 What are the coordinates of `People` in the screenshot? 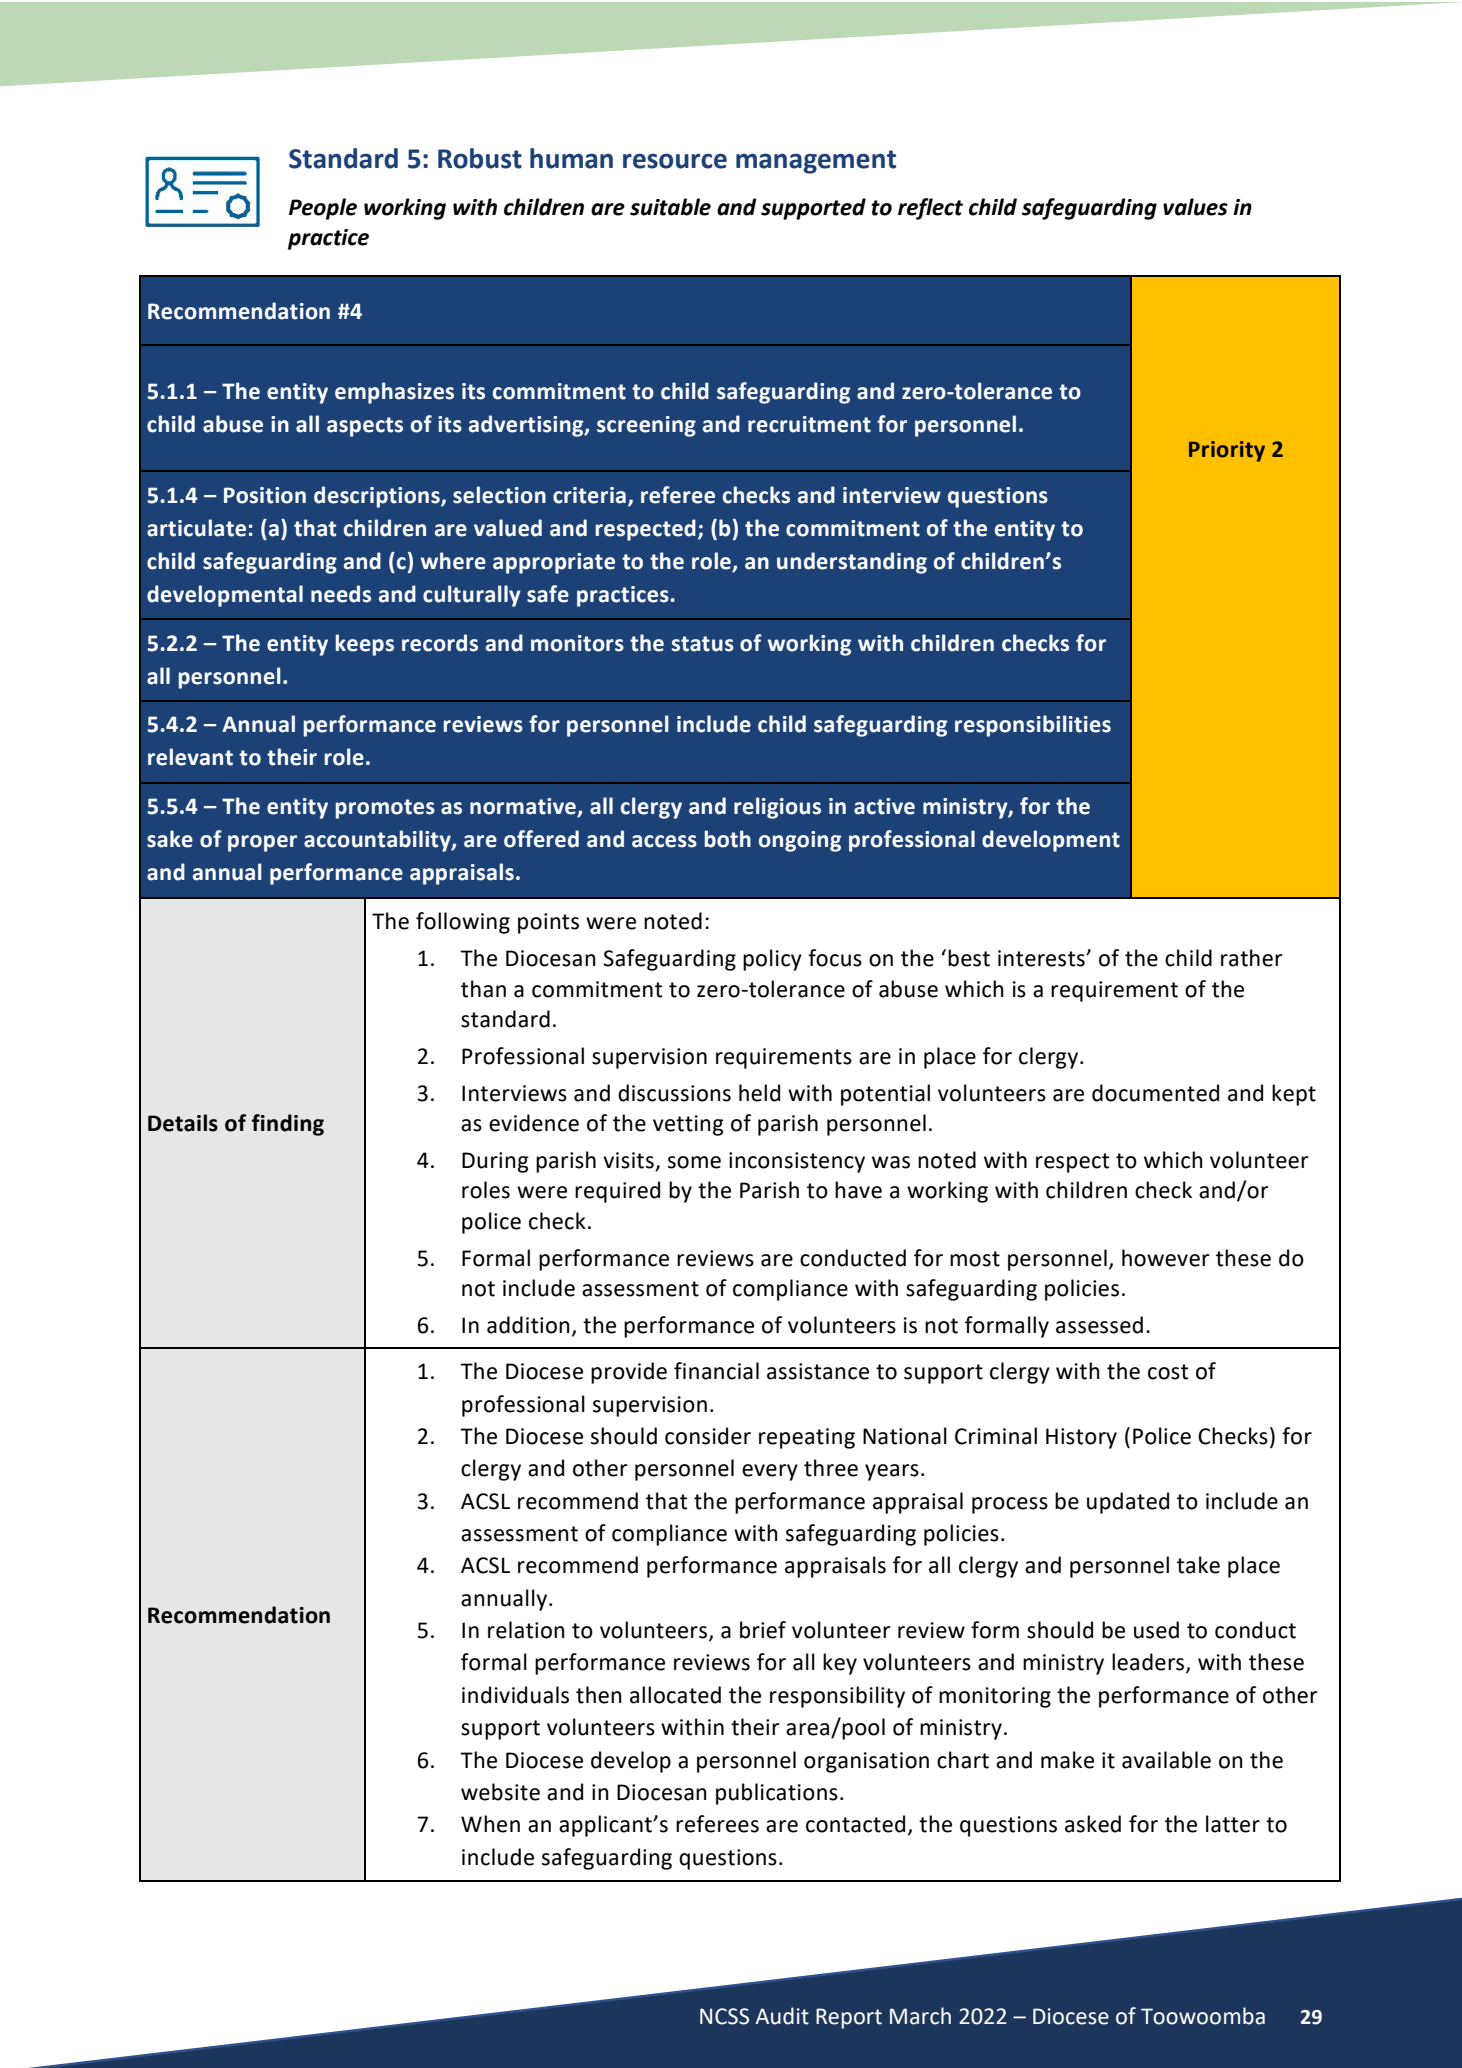 It's located at (323, 209).
